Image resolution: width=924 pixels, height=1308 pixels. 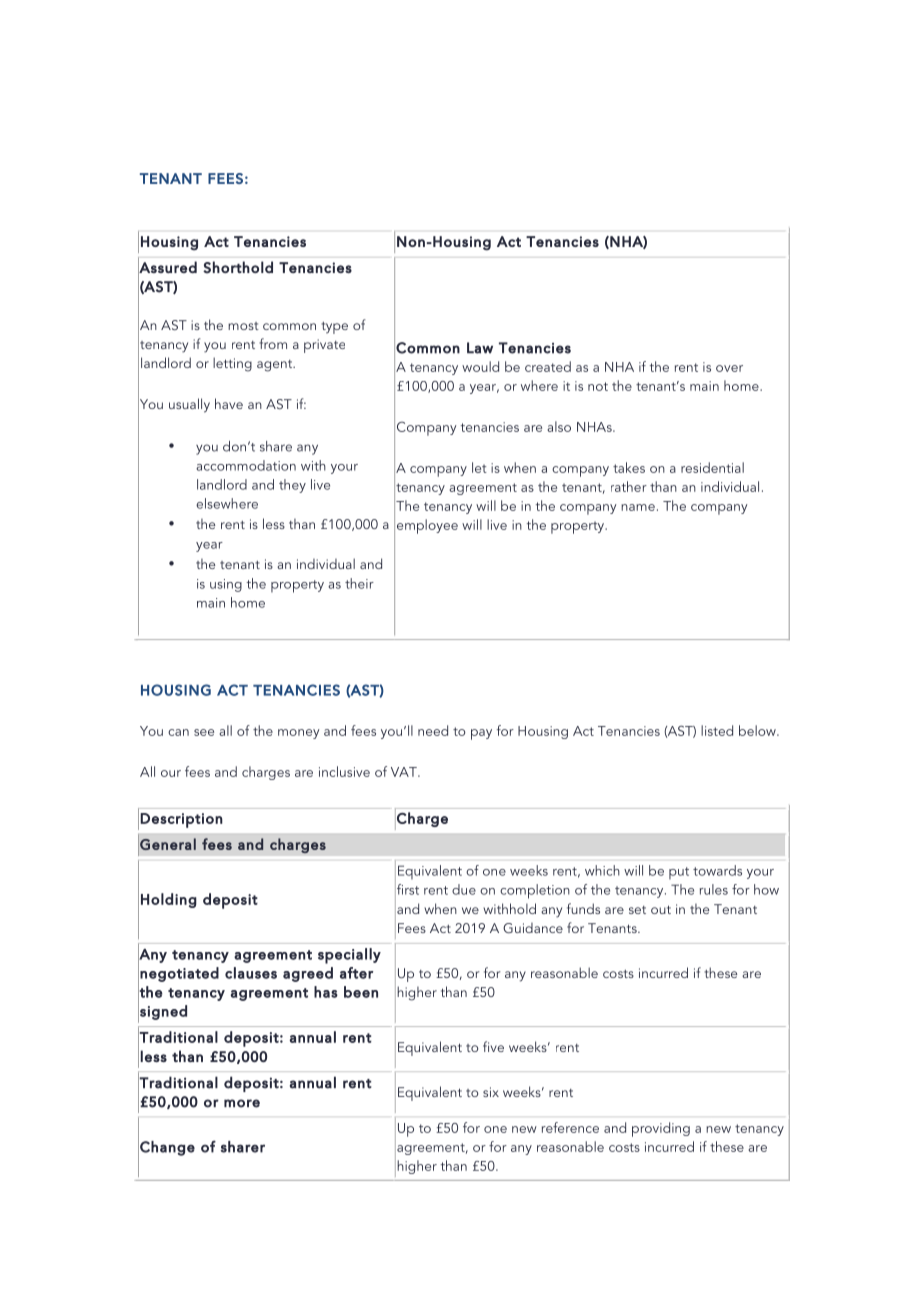 I want to click on Law, so click(x=480, y=348).
